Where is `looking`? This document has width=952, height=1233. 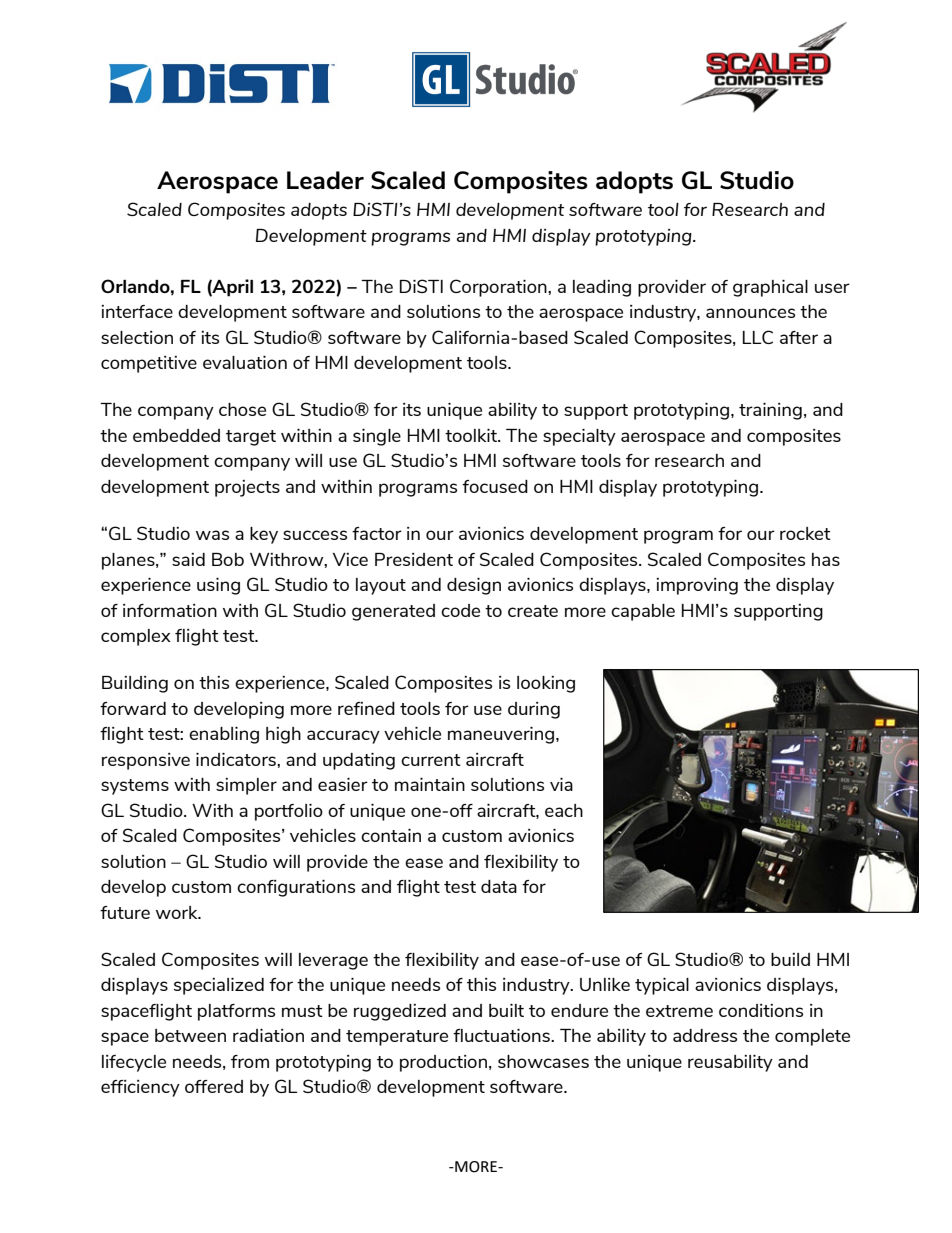 looking is located at coordinates (546, 684).
